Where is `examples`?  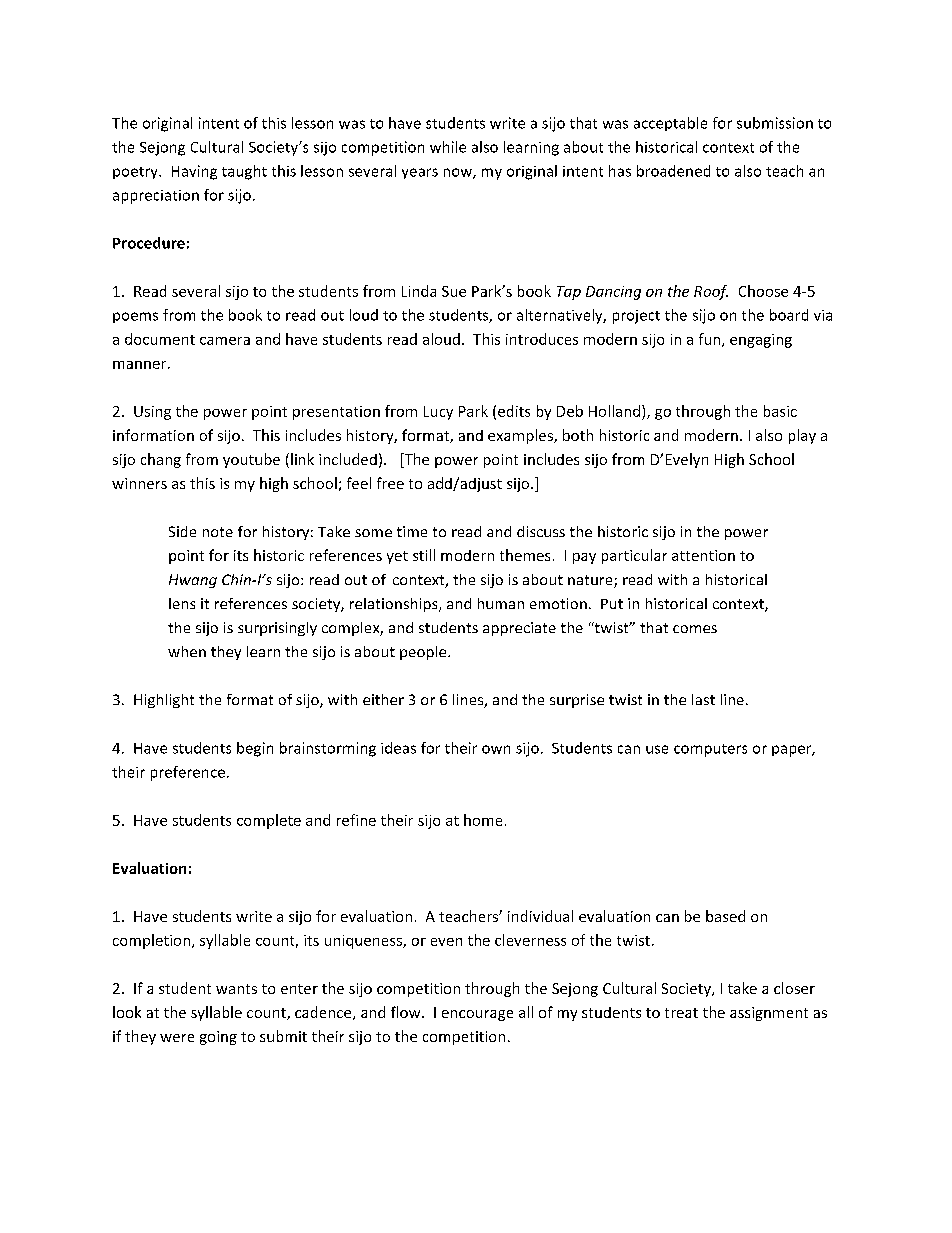
examples is located at coordinates (521, 436).
